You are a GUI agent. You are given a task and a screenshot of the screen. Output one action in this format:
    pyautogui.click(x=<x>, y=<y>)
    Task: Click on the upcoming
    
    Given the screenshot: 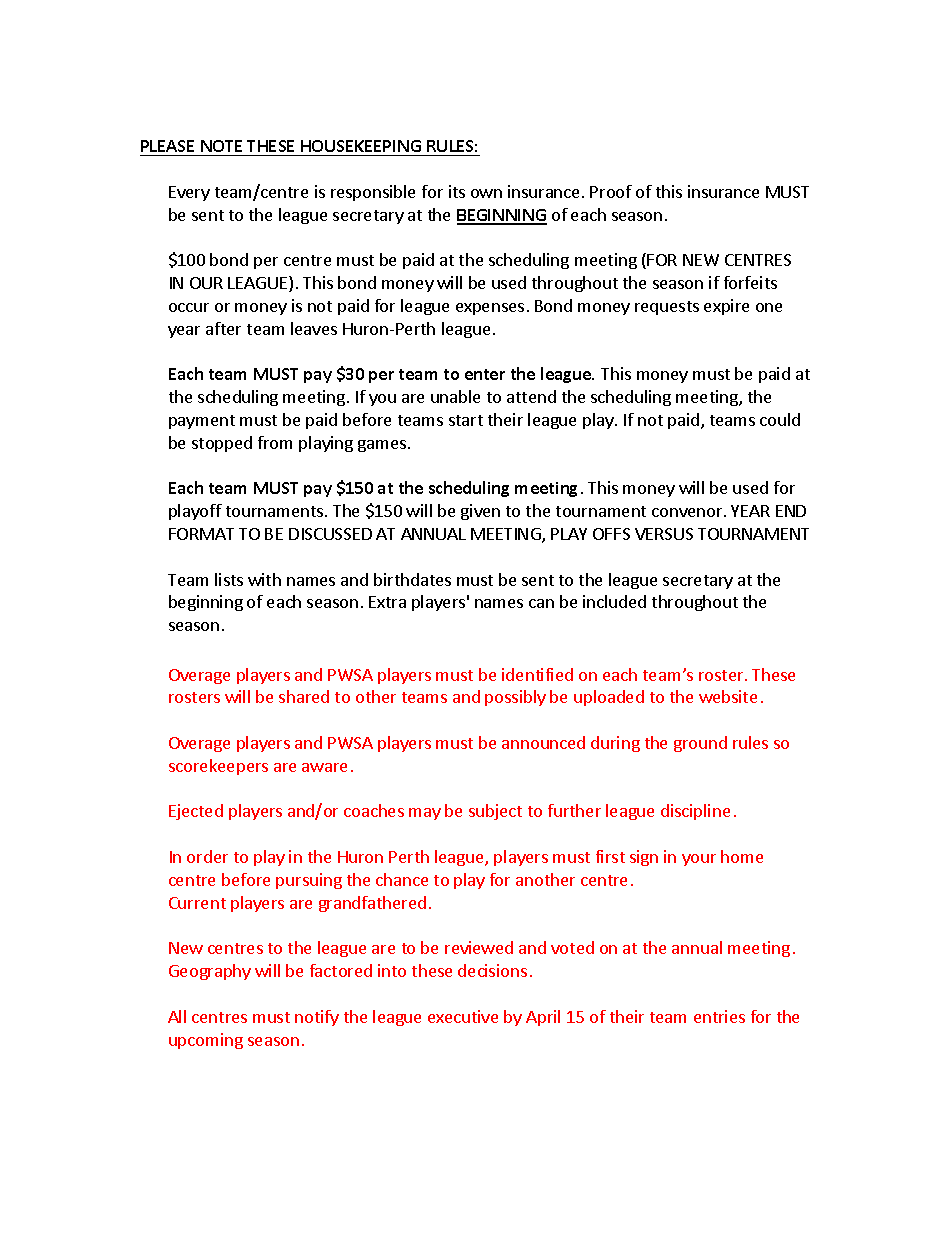 What is the action you would take?
    pyautogui.click(x=206, y=1041)
